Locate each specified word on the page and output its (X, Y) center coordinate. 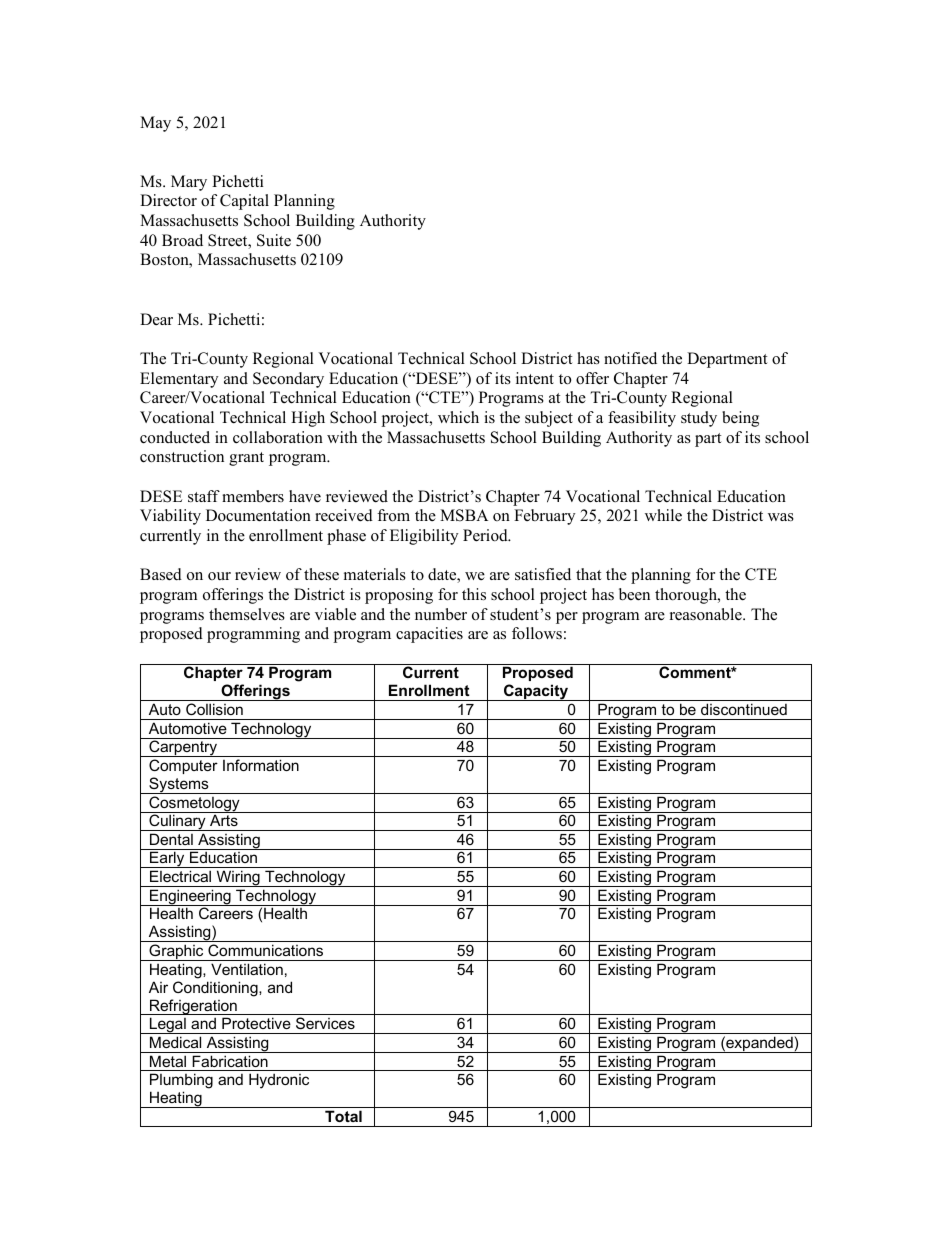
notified (630, 358)
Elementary (179, 380)
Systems (179, 785)
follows (537, 633)
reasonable (707, 614)
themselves (247, 614)
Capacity (536, 692)
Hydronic (279, 1081)
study (699, 419)
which (458, 417)
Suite (274, 240)
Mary (189, 183)
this (474, 594)
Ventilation (247, 969)
